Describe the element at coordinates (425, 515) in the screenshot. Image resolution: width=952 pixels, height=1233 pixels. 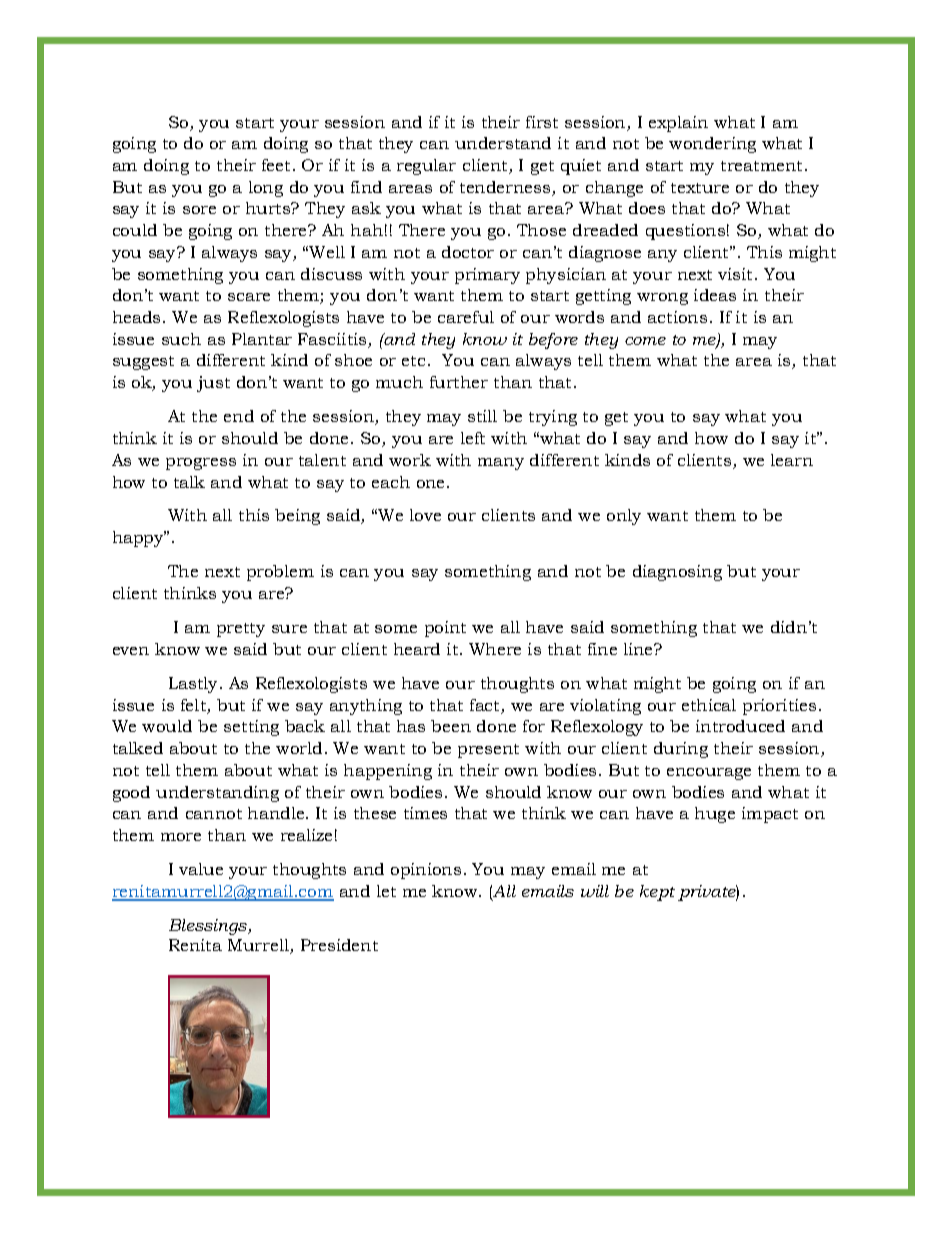
I see `love` at that location.
